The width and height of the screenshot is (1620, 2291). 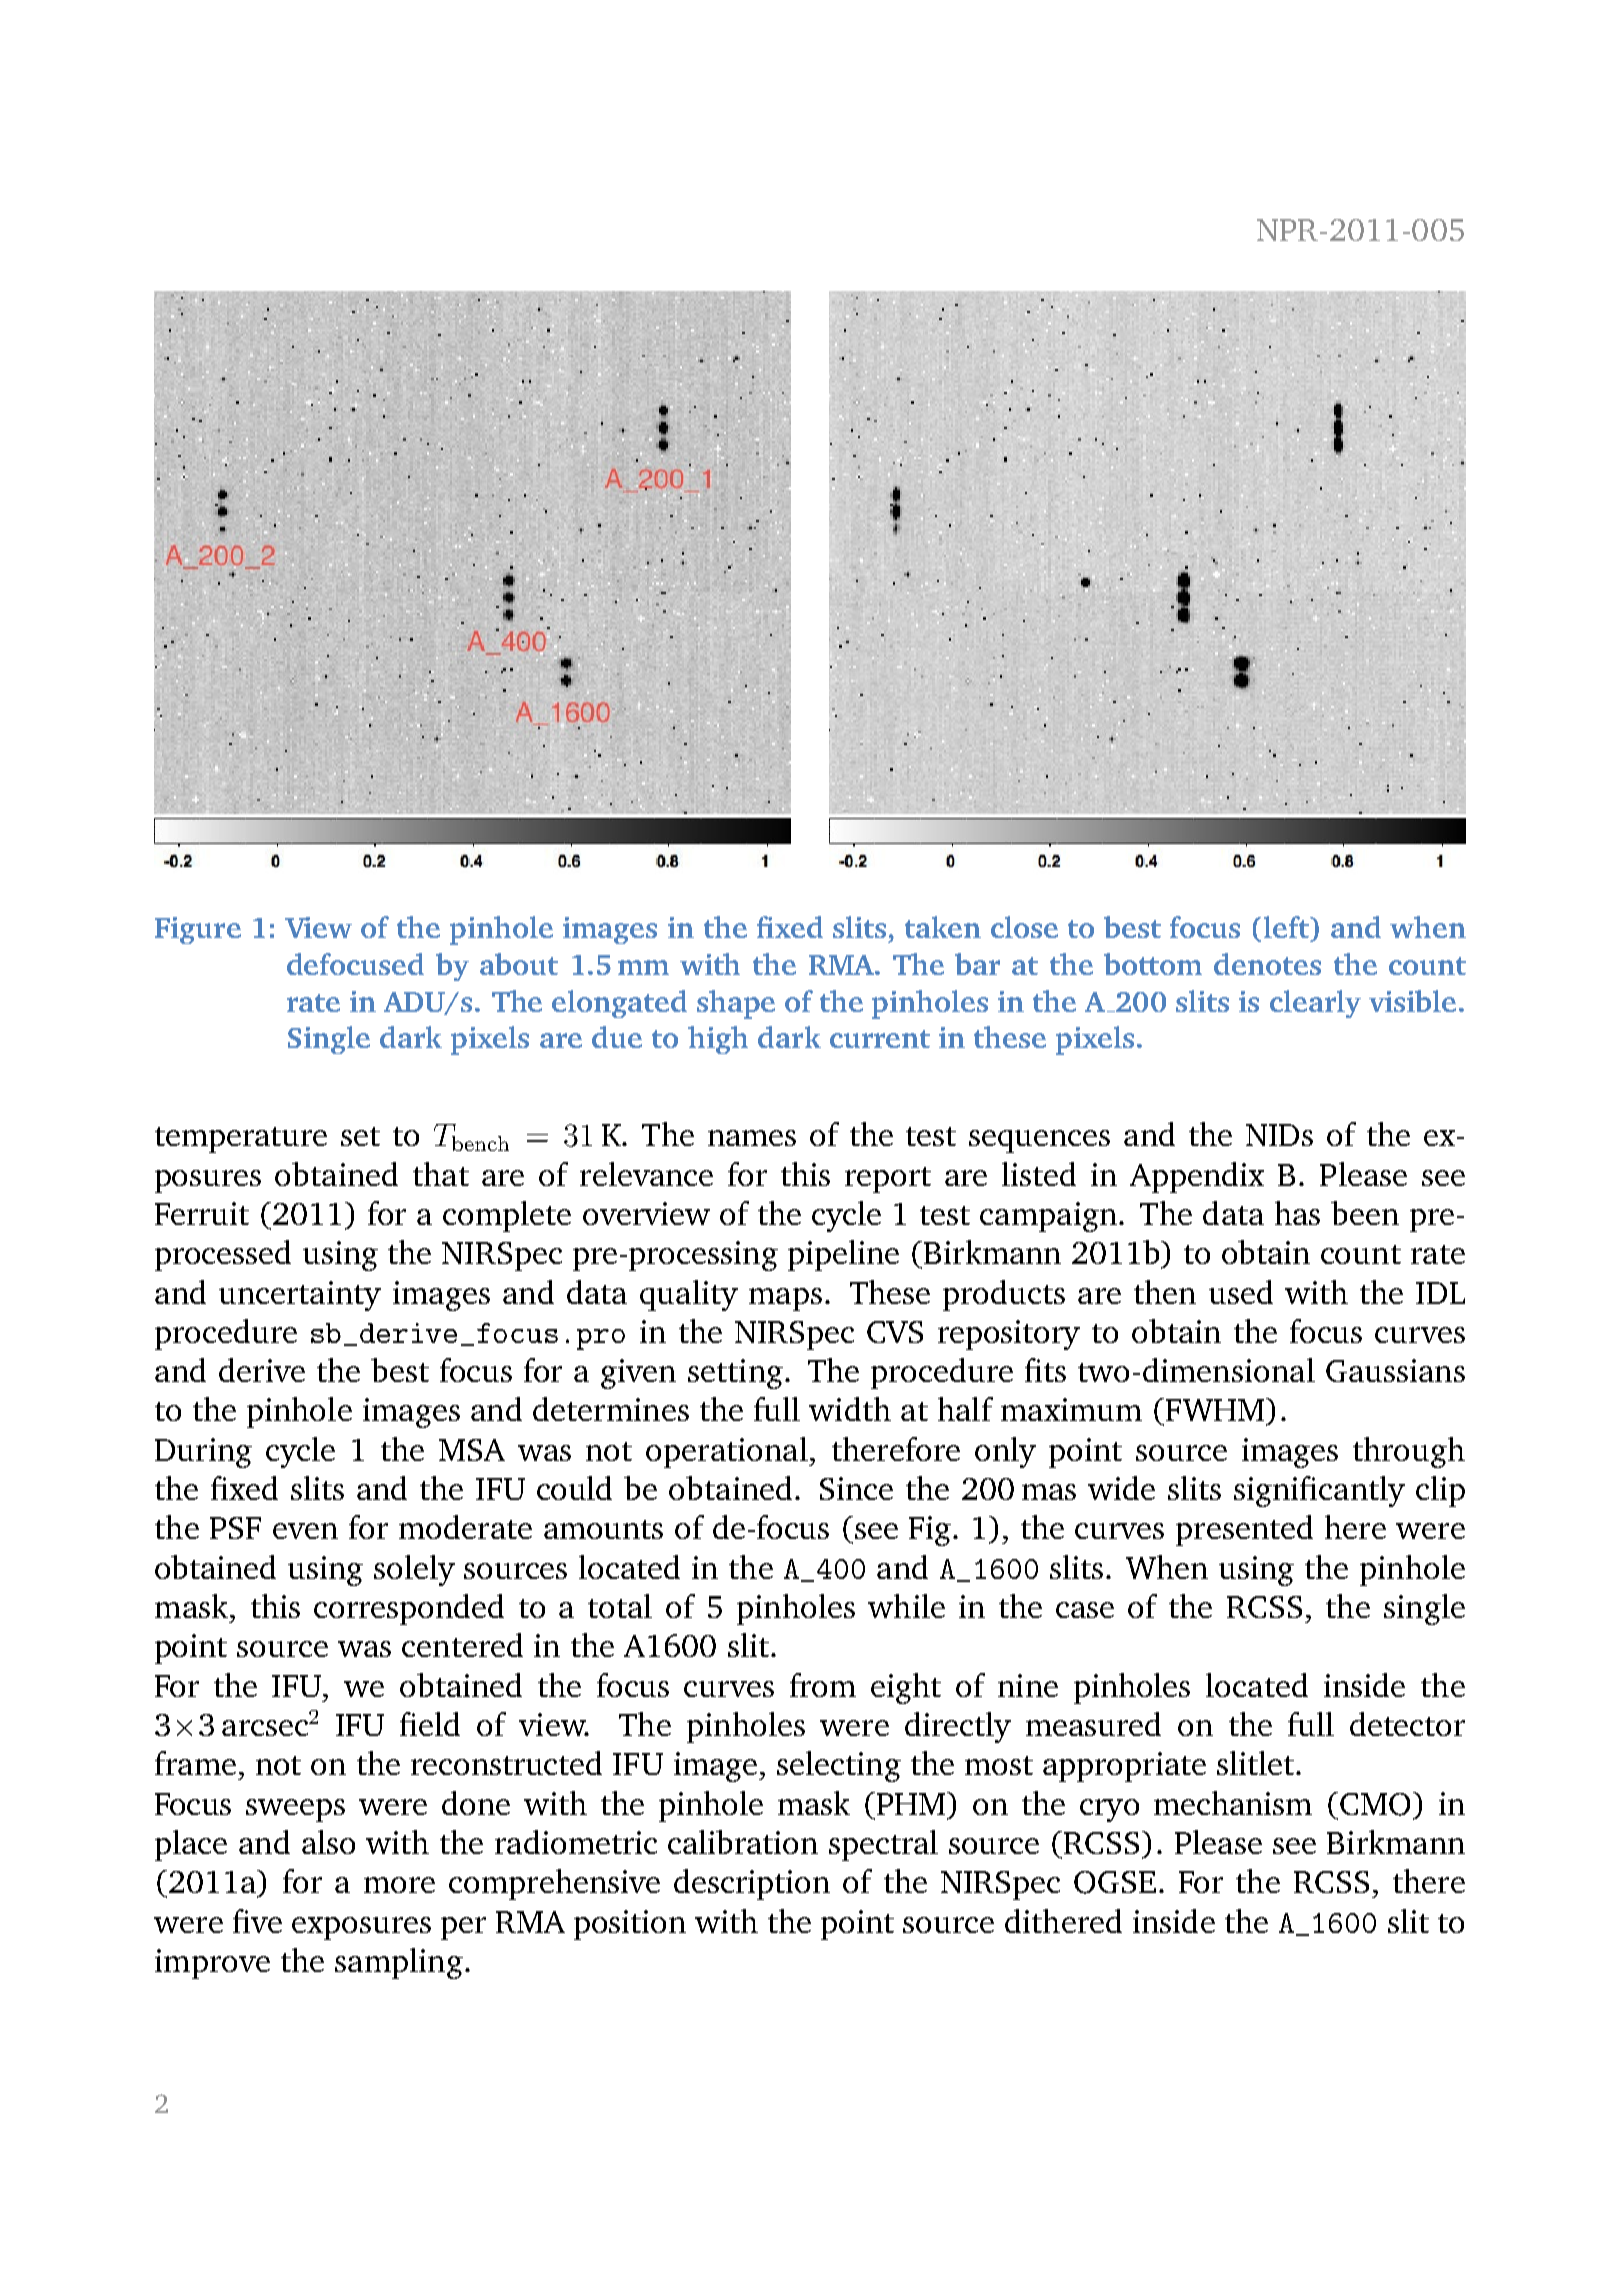 What do you see at coordinates (736, 1004) in the screenshot?
I see `shape` at bounding box center [736, 1004].
